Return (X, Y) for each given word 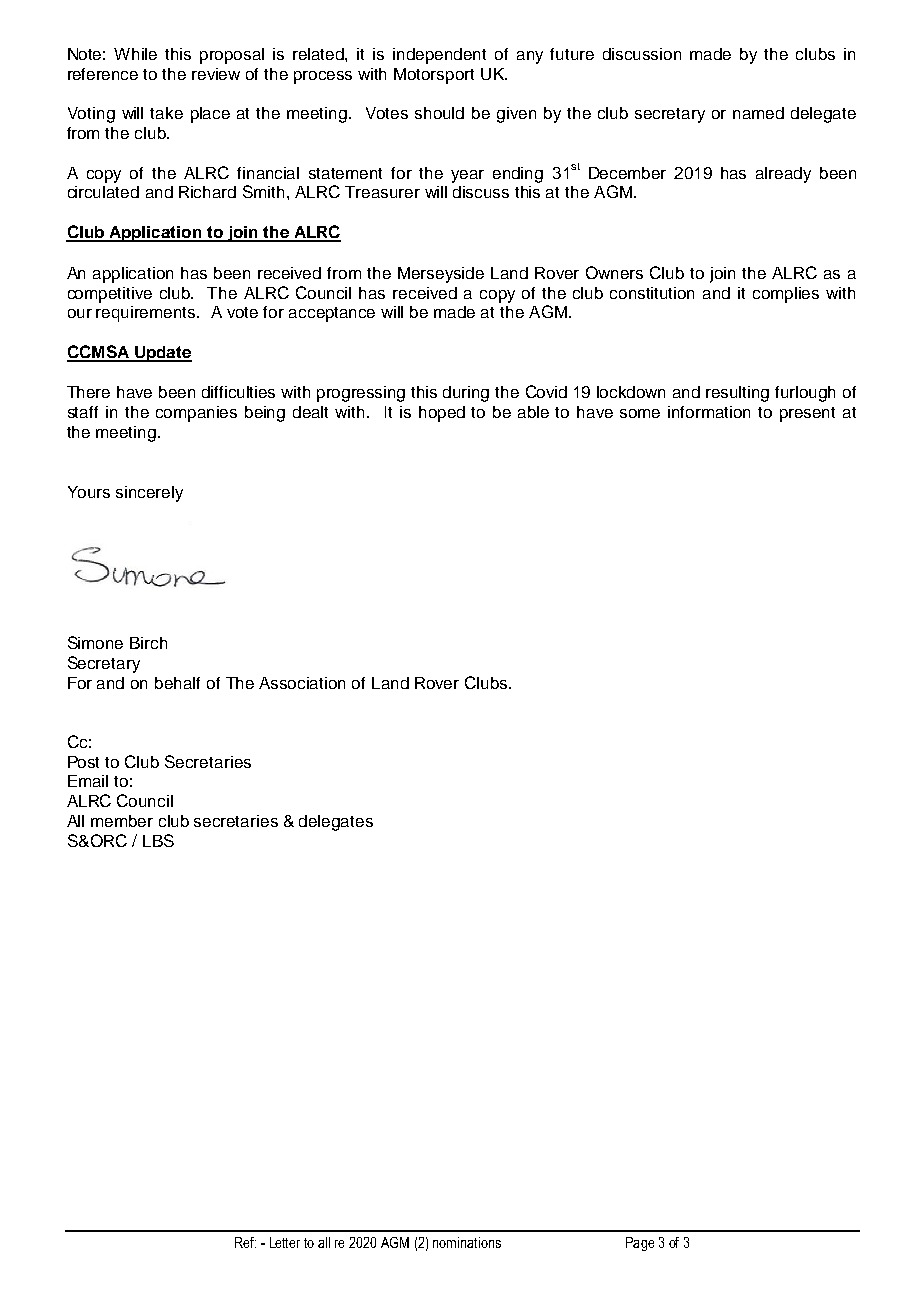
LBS (158, 840)
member (122, 821)
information (709, 412)
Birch (148, 643)
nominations (467, 1242)
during (466, 394)
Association (302, 683)
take (166, 113)
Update (162, 354)
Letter (285, 1242)
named (758, 113)
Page (640, 1244)
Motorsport (434, 76)
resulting (737, 394)
